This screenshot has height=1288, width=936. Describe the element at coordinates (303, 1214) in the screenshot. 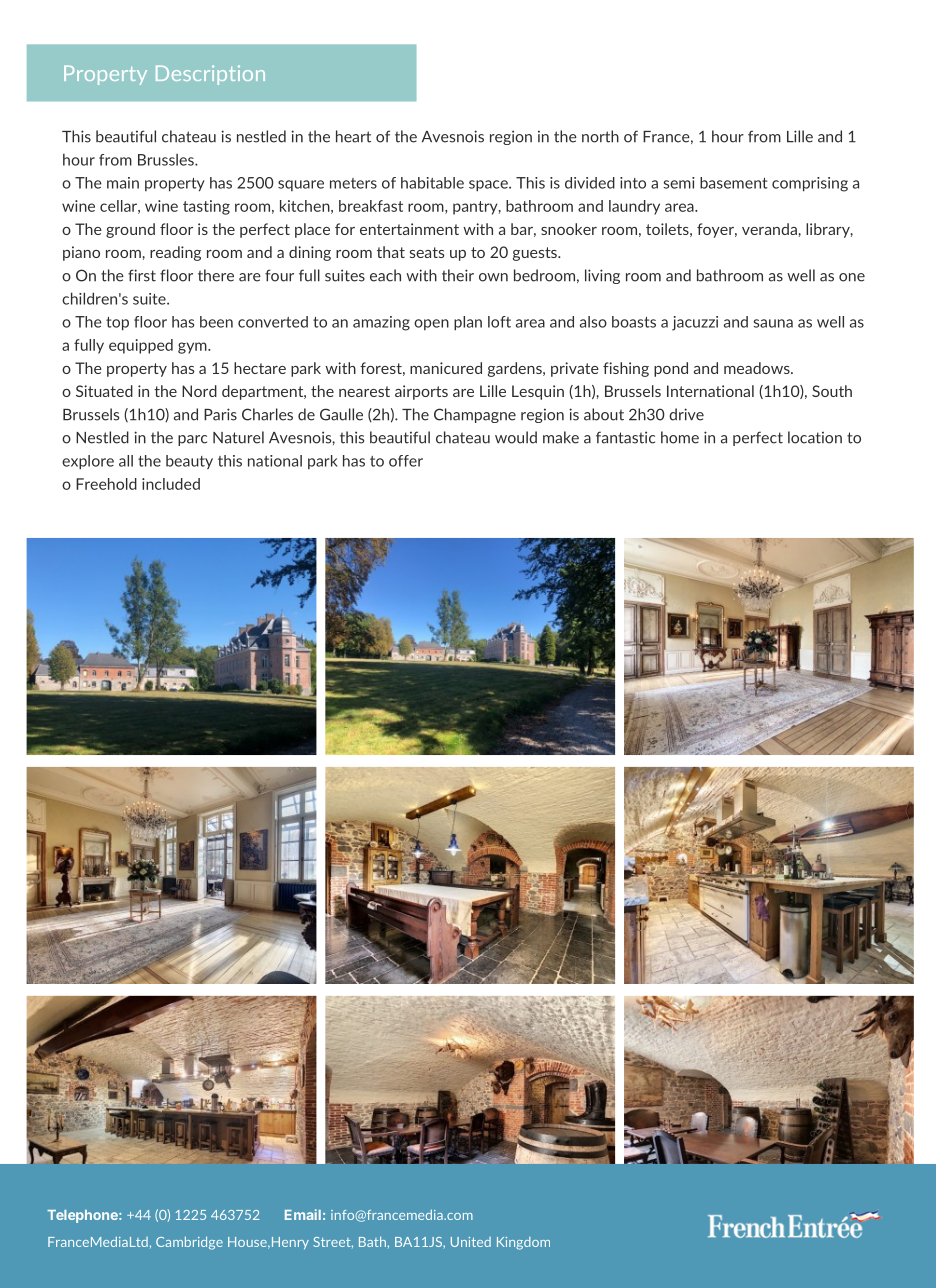

I see `Email` at that location.
